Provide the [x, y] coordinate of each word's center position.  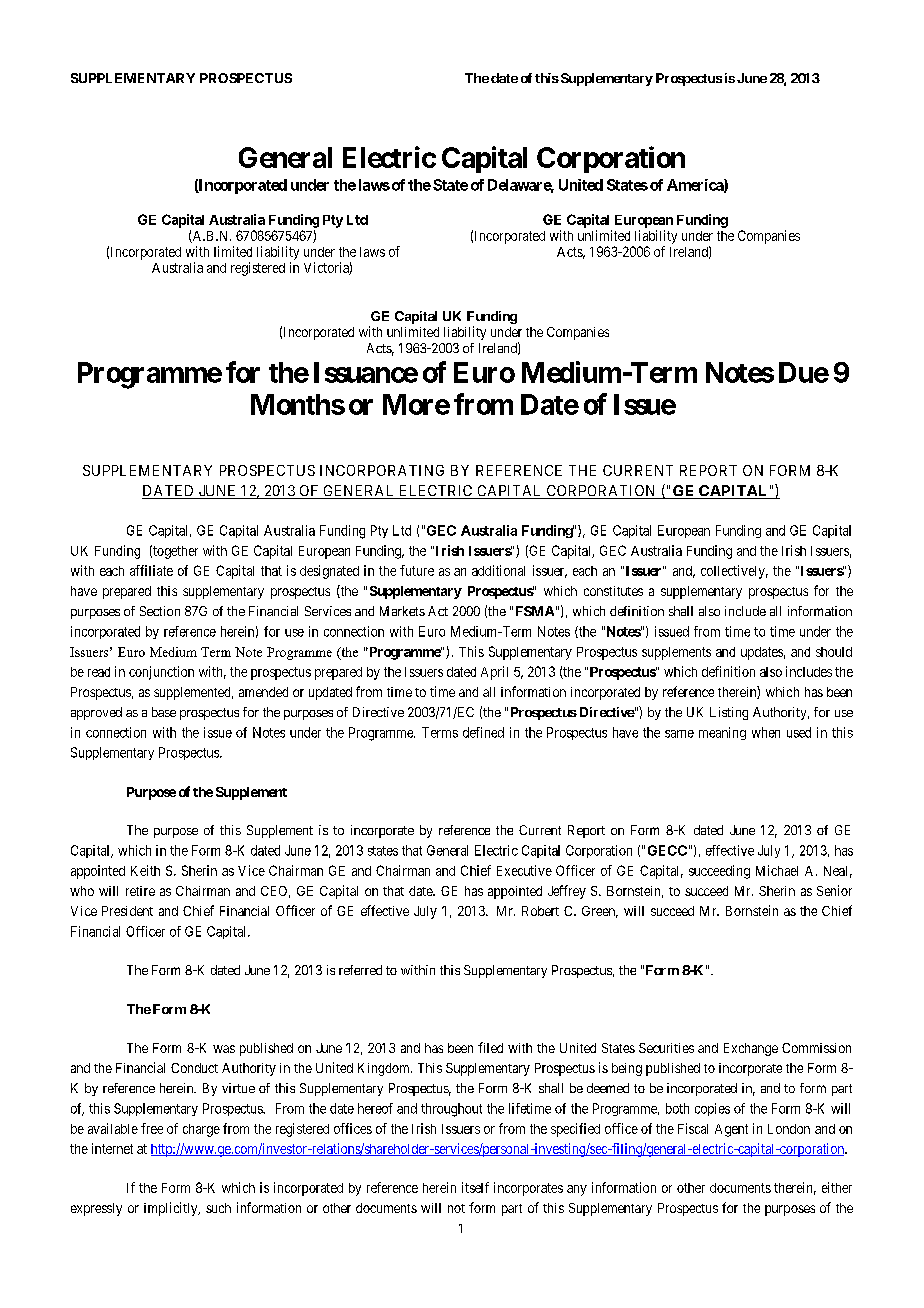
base [164, 712]
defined [483, 732]
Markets [402, 611]
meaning [722, 733]
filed [490, 1047]
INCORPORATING [382, 470]
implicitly [172, 1209]
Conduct [194, 1068]
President [127, 911]
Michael [777, 870]
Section [160, 611]
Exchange [751, 1049]
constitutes [613, 591]
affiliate [151, 570]
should [834, 652]
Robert [540, 911]
